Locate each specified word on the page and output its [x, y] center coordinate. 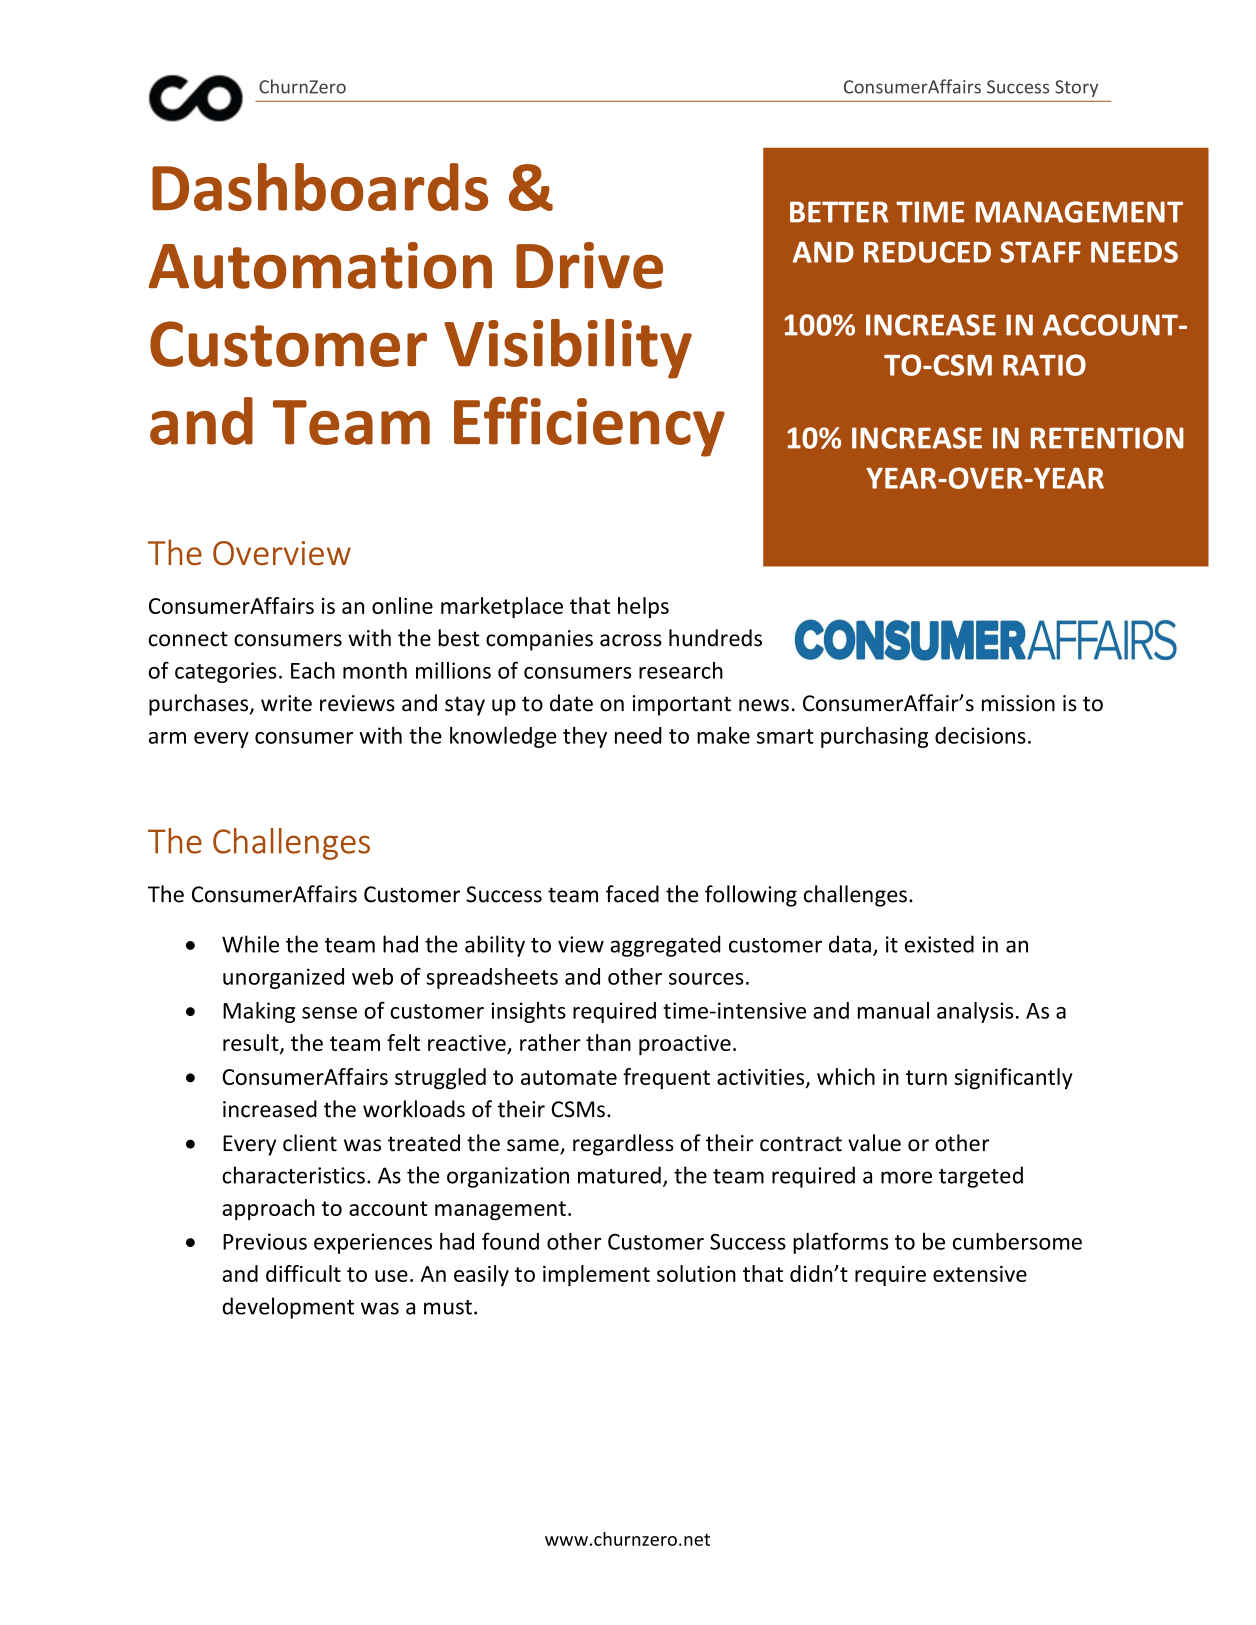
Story [1076, 88]
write [286, 703]
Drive [589, 265]
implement [596, 1275]
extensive [980, 1274]
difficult [303, 1273]
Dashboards [320, 187]
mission [1018, 703]
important [681, 705]
